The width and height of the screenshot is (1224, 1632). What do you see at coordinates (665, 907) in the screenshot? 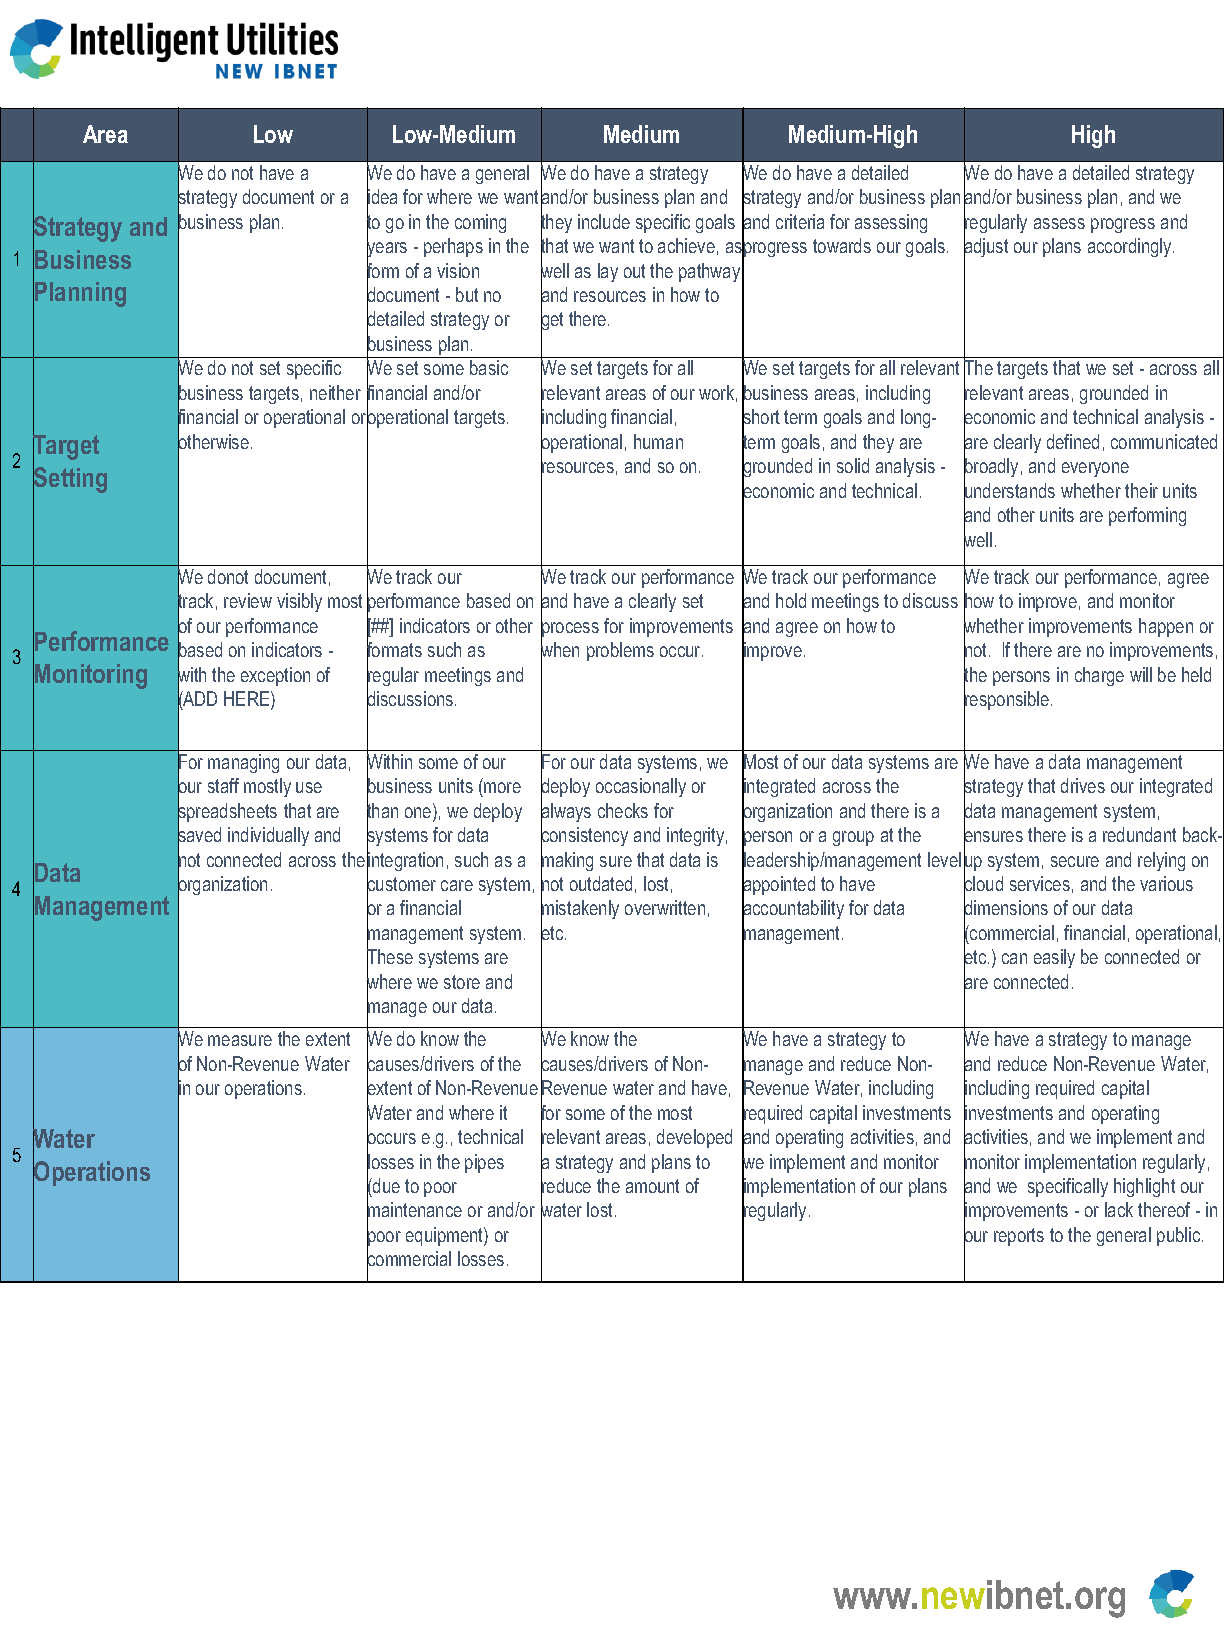
I see `overwritten` at bounding box center [665, 907].
